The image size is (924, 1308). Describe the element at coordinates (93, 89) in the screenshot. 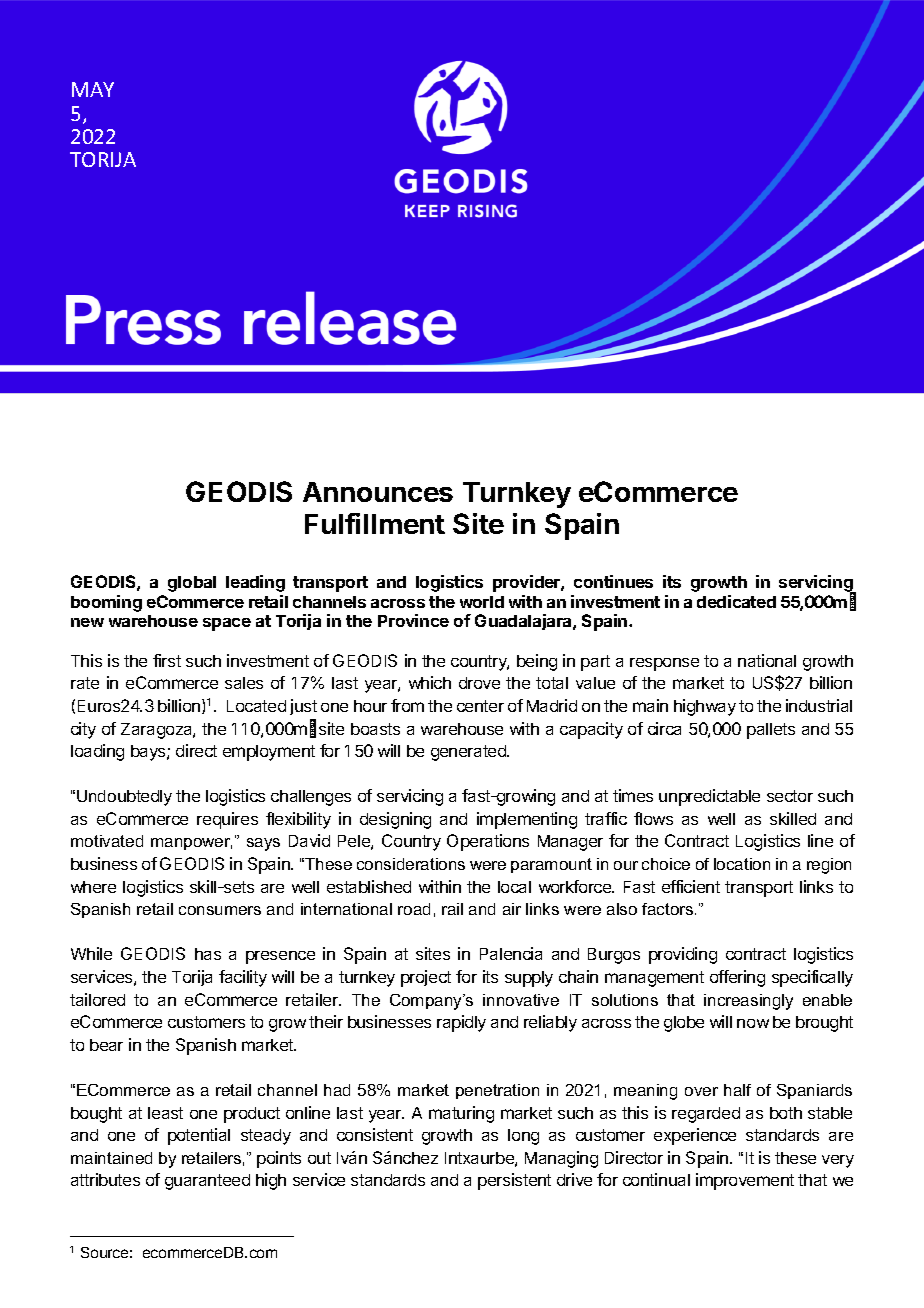

I see `MAY` at that location.
